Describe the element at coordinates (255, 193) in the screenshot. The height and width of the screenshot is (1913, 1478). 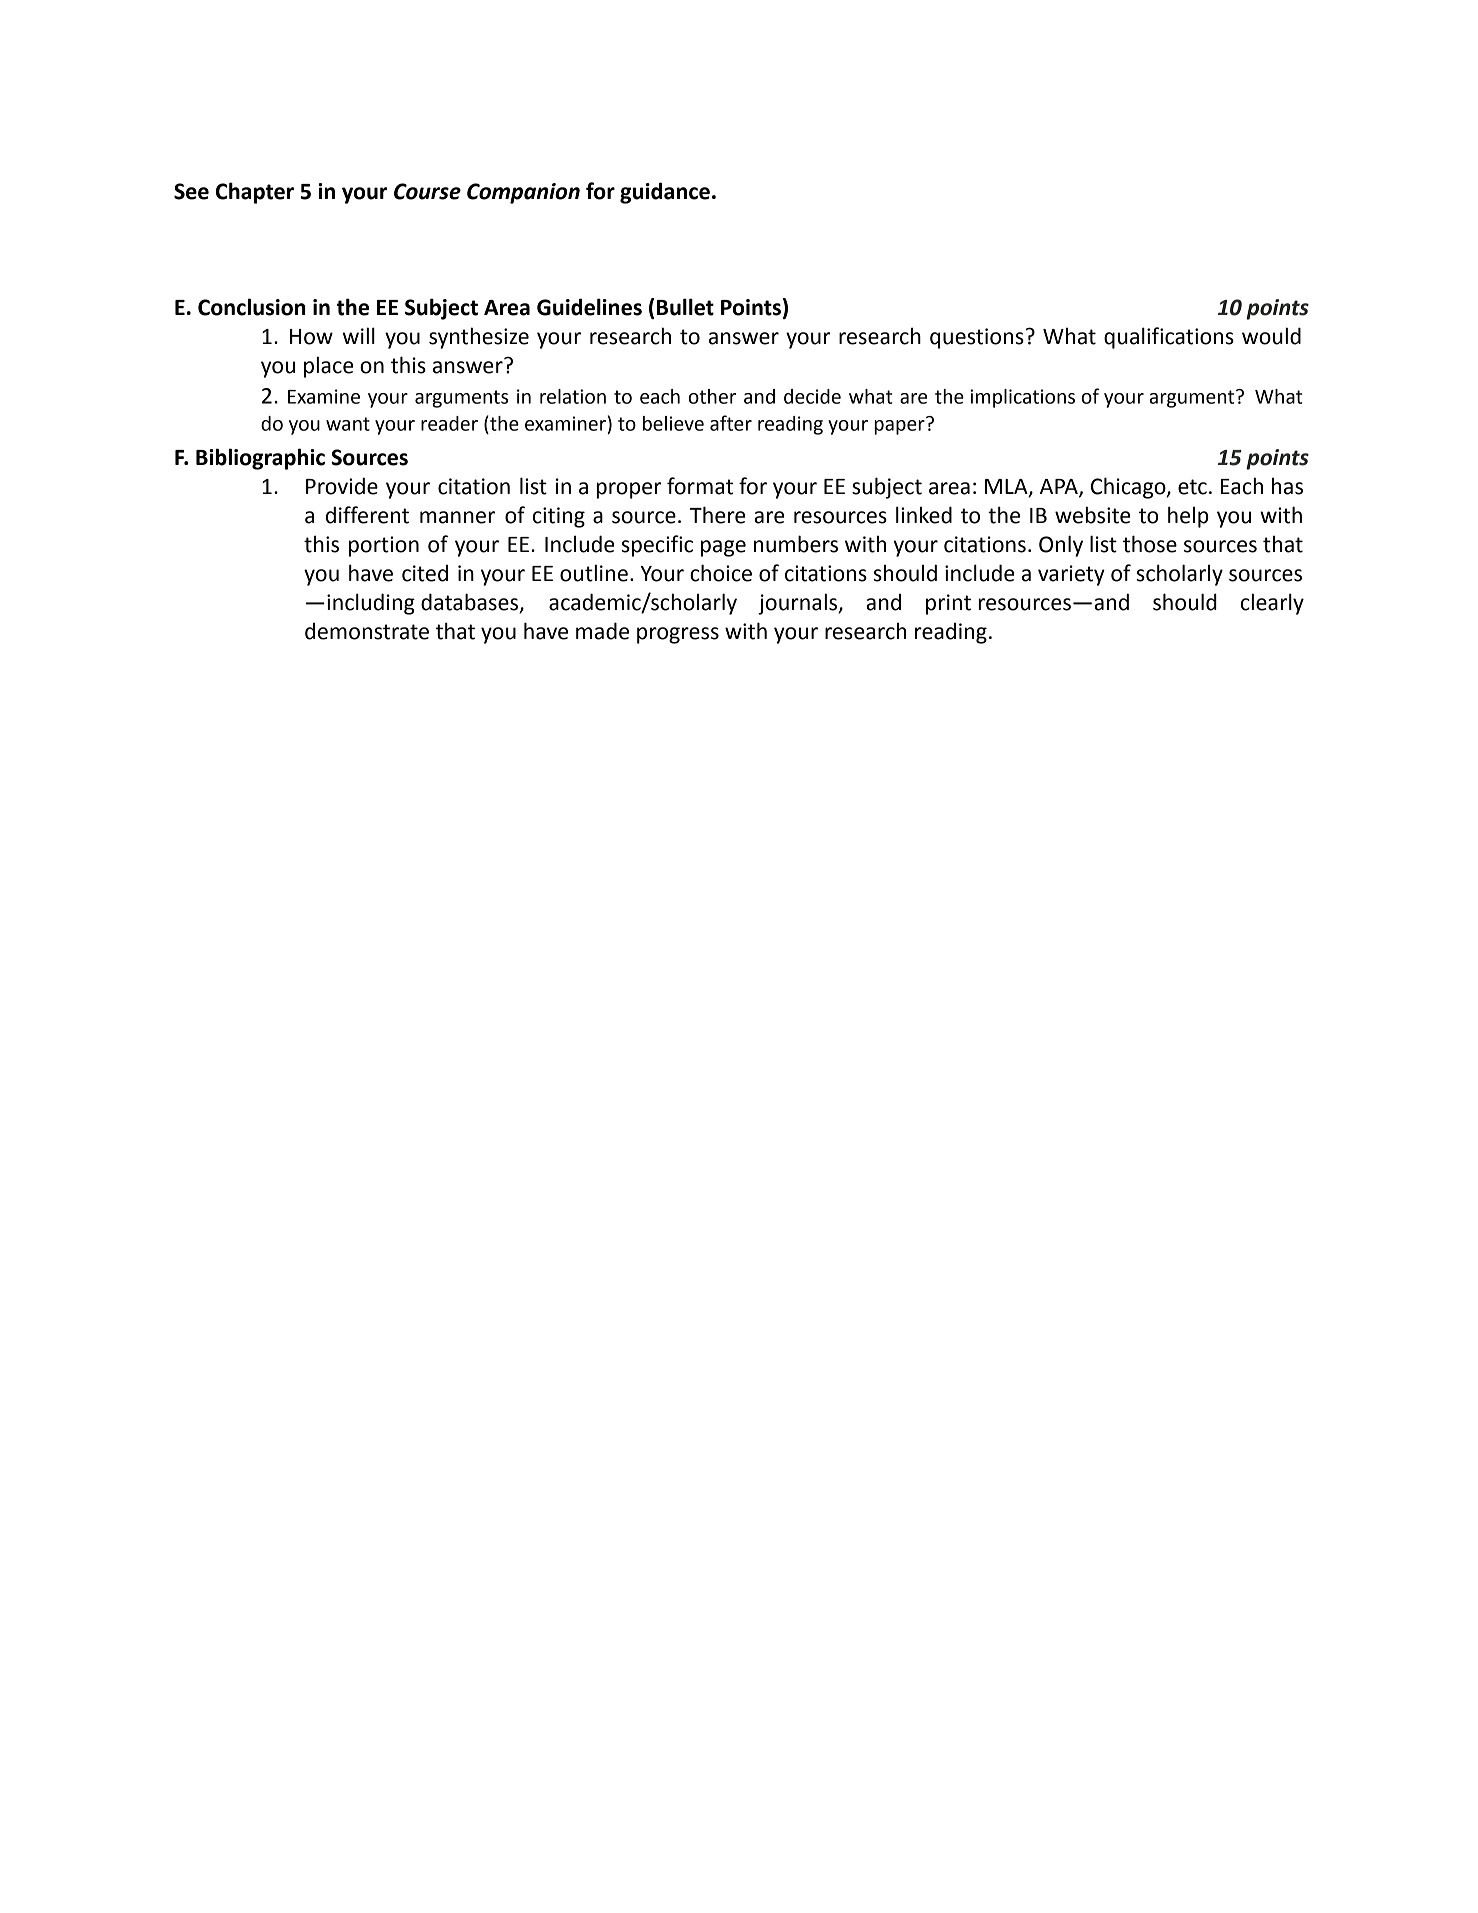
I see `Chapter` at that location.
